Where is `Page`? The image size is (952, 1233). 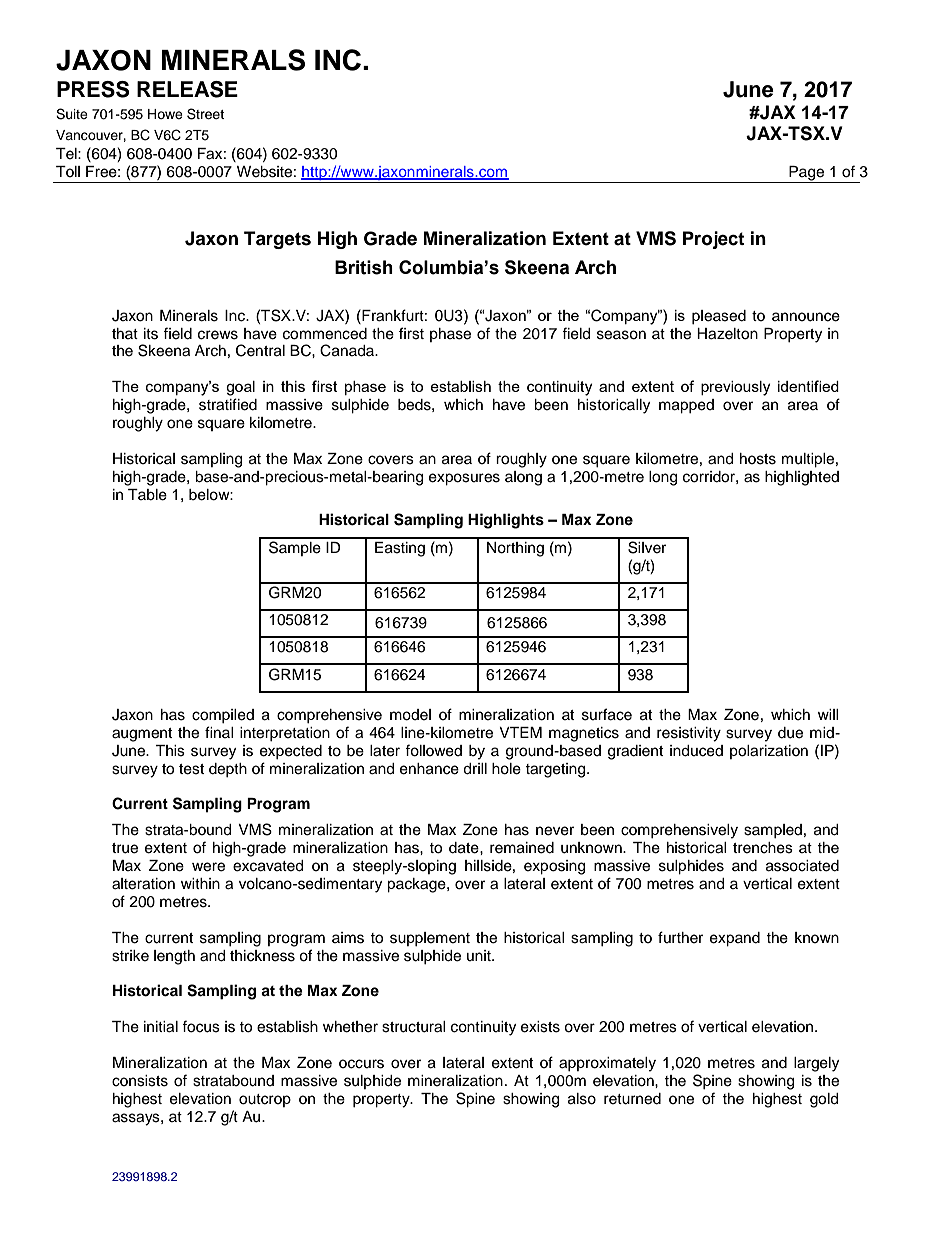 Page is located at coordinates (807, 174).
